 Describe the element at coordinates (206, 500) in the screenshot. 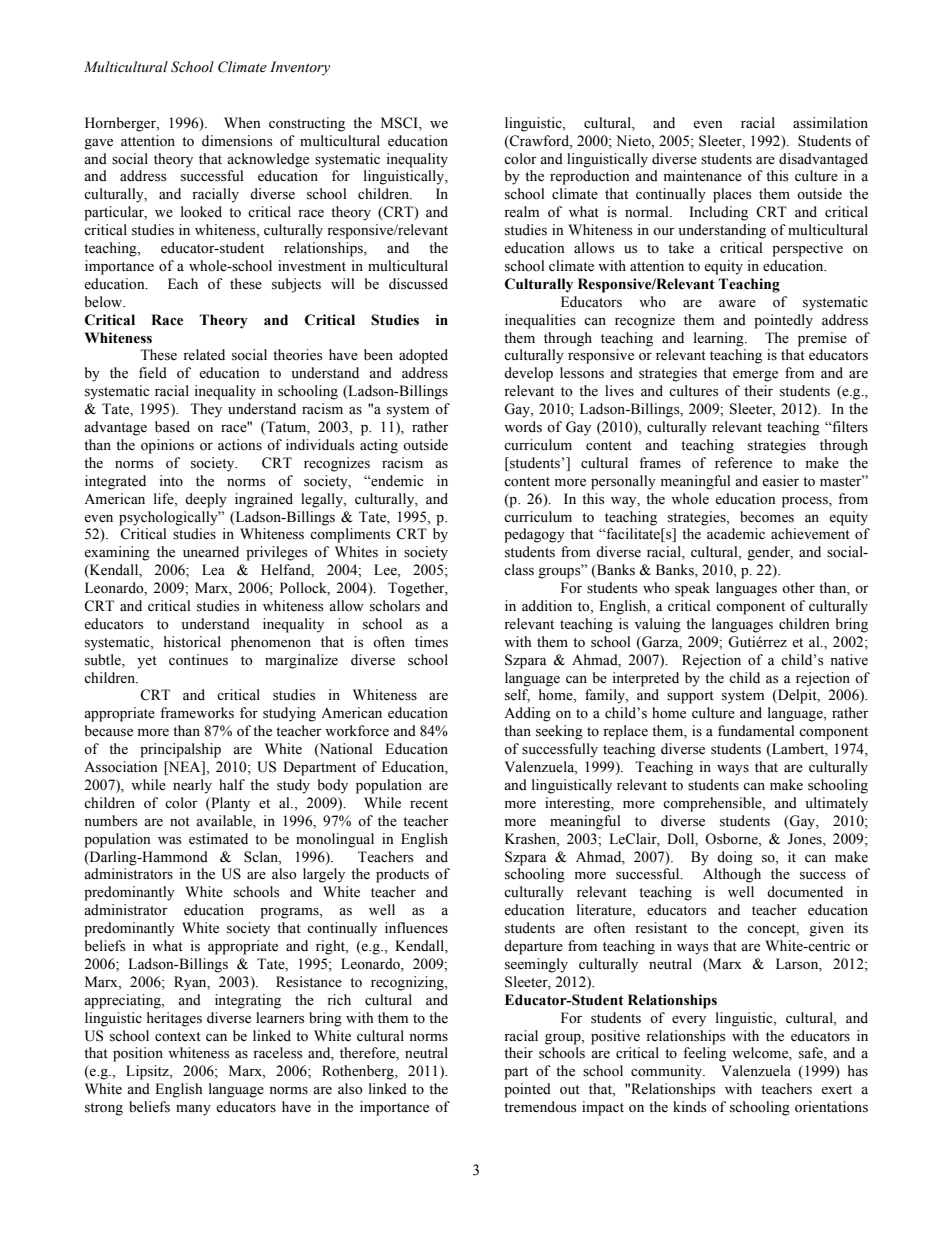

I see `deeply` at that location.
